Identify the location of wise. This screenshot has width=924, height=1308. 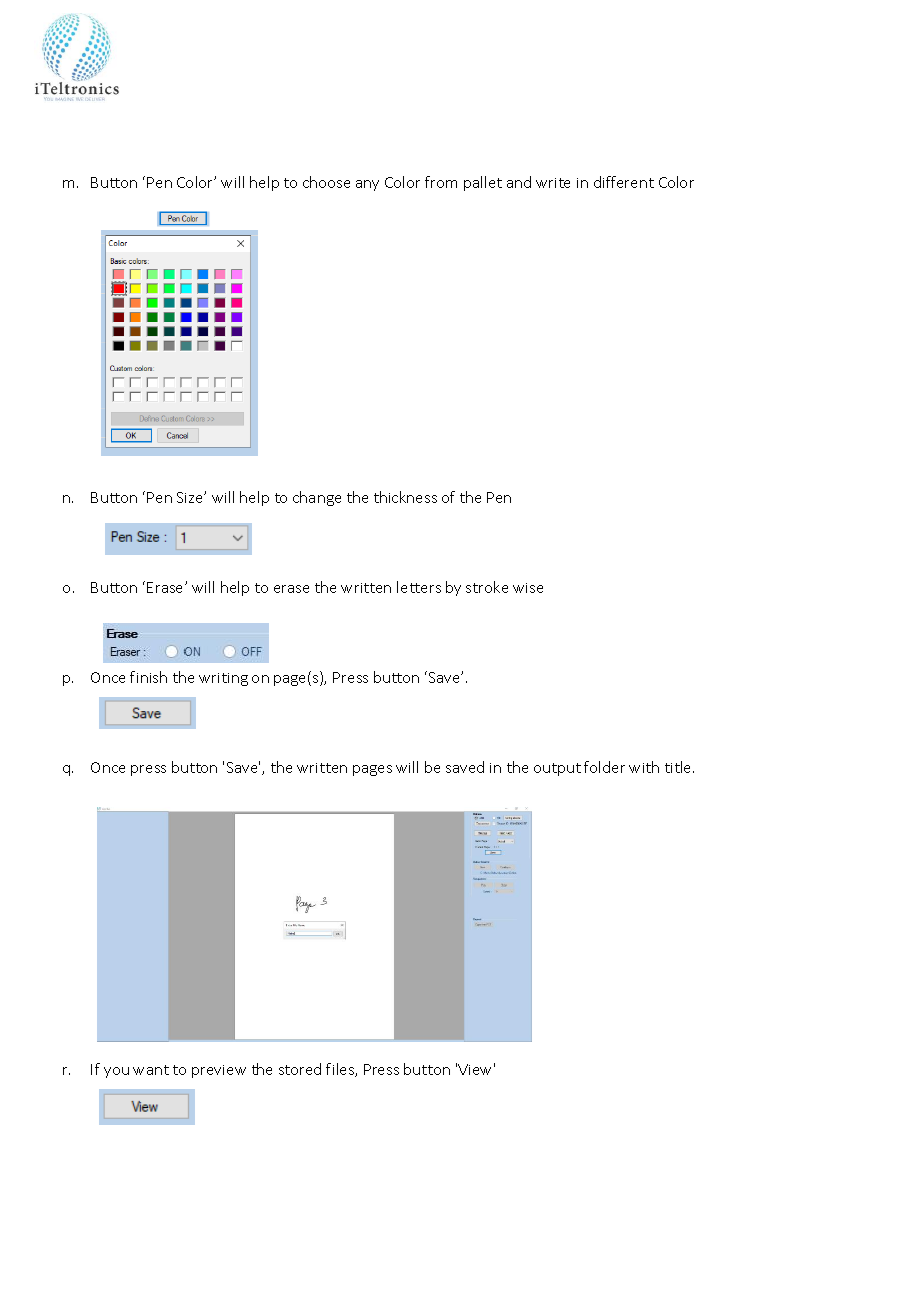
(528, 588).
